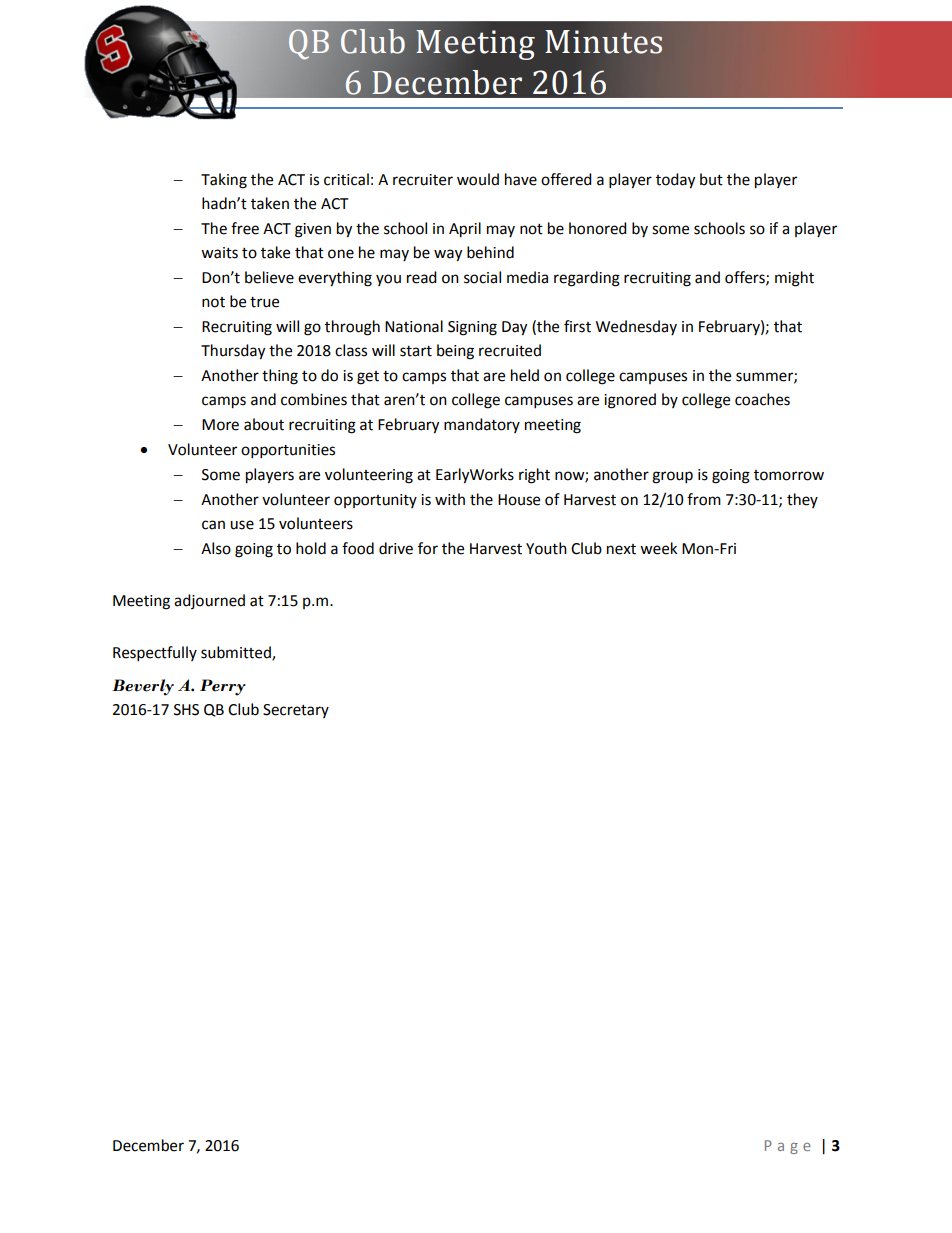 The image size is (952, 1233). What do you see at coordinates (224, 181) in the screenshot?
I see `Taking` at bounding box center [224, 181].
